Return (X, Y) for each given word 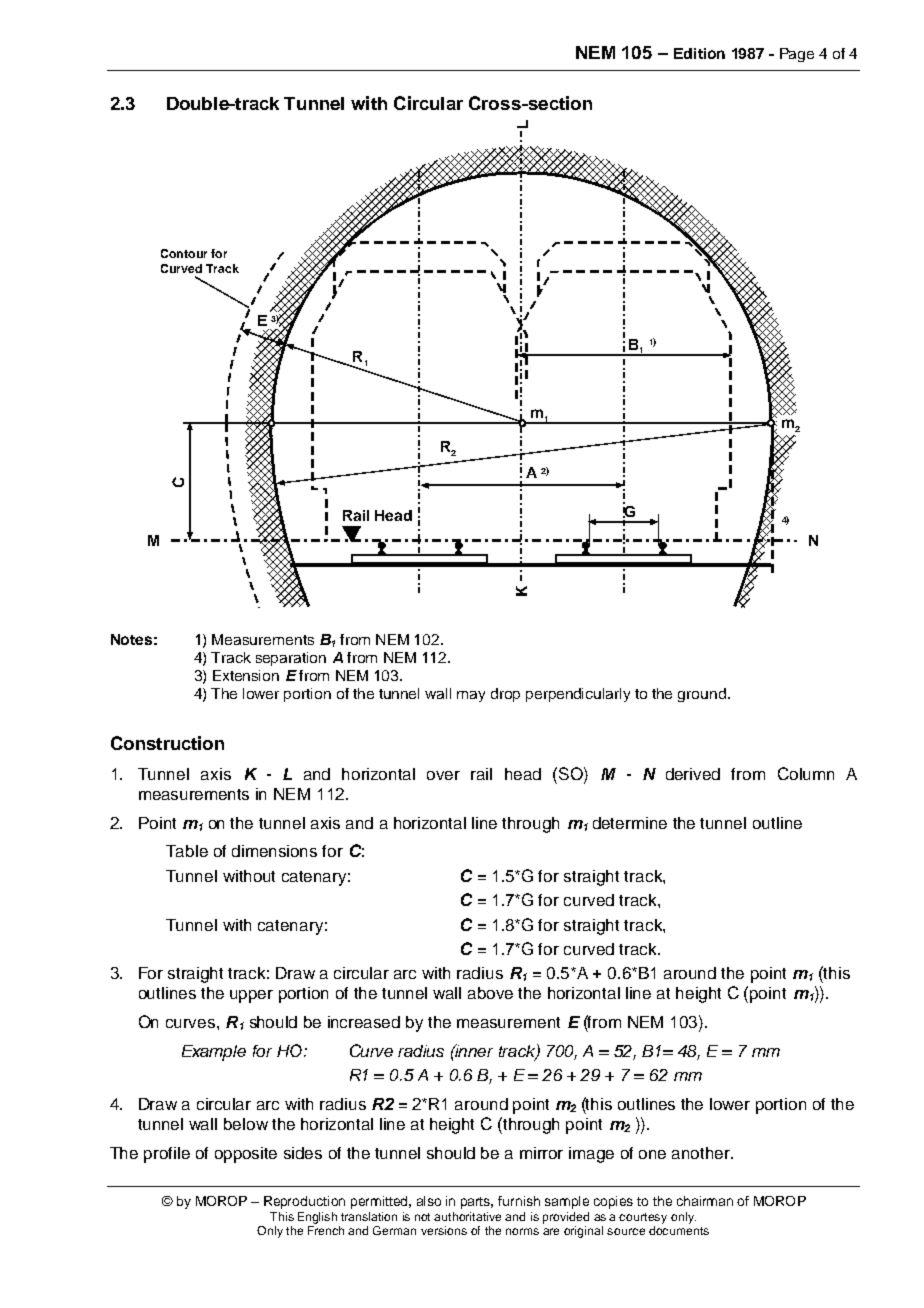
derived (693, 774)
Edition (699, 53)
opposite (246, 1155)
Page (797, 55)
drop (505, 695)
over (443, 775)
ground (702, 695)
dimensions (274, 851)
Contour (184, 253)
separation (291, 659)
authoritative (467, 1216)
